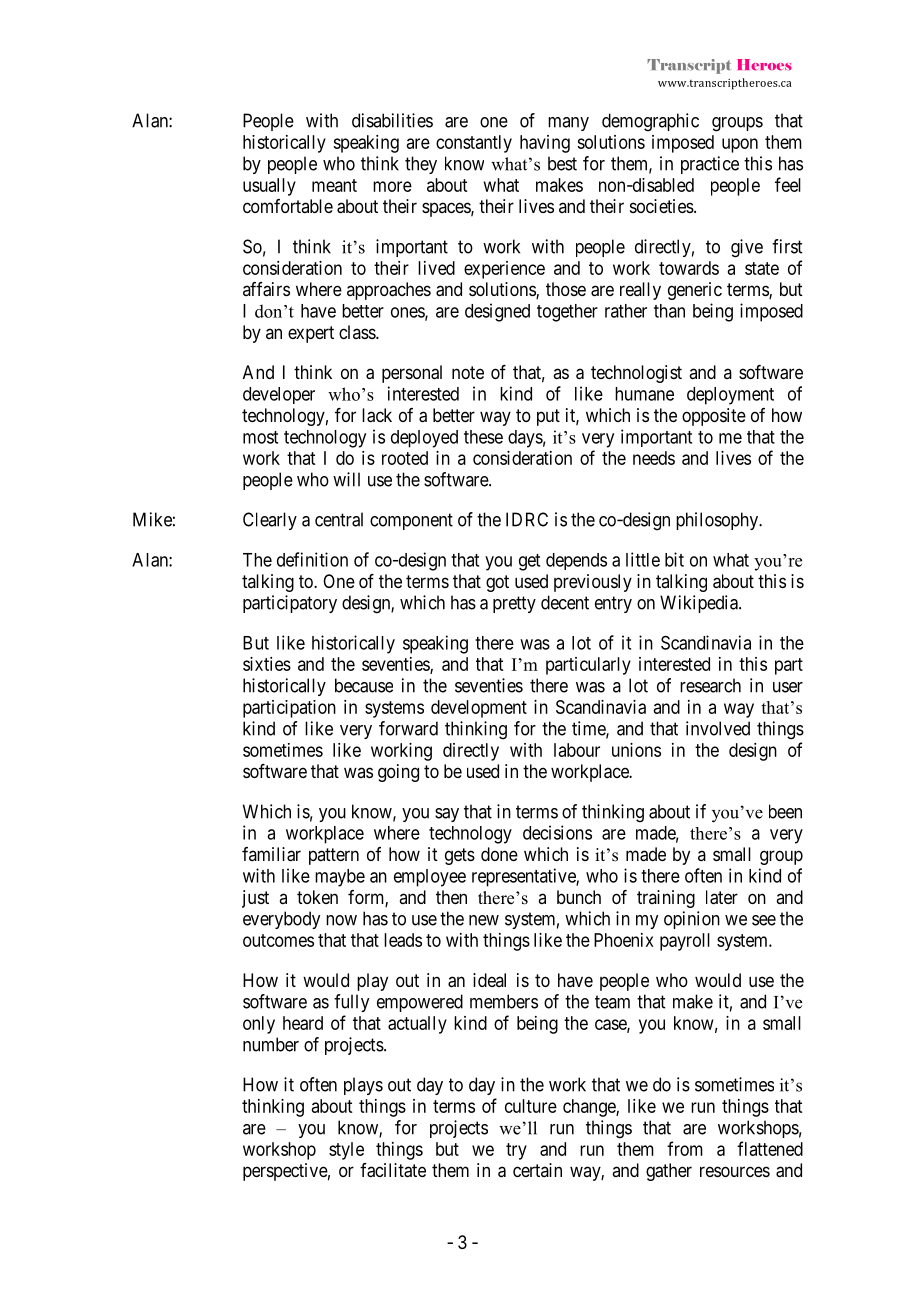  What do you see at coordinates (548, 417) in the screenshot?
I see `put` at bounding box center [548, 417].
